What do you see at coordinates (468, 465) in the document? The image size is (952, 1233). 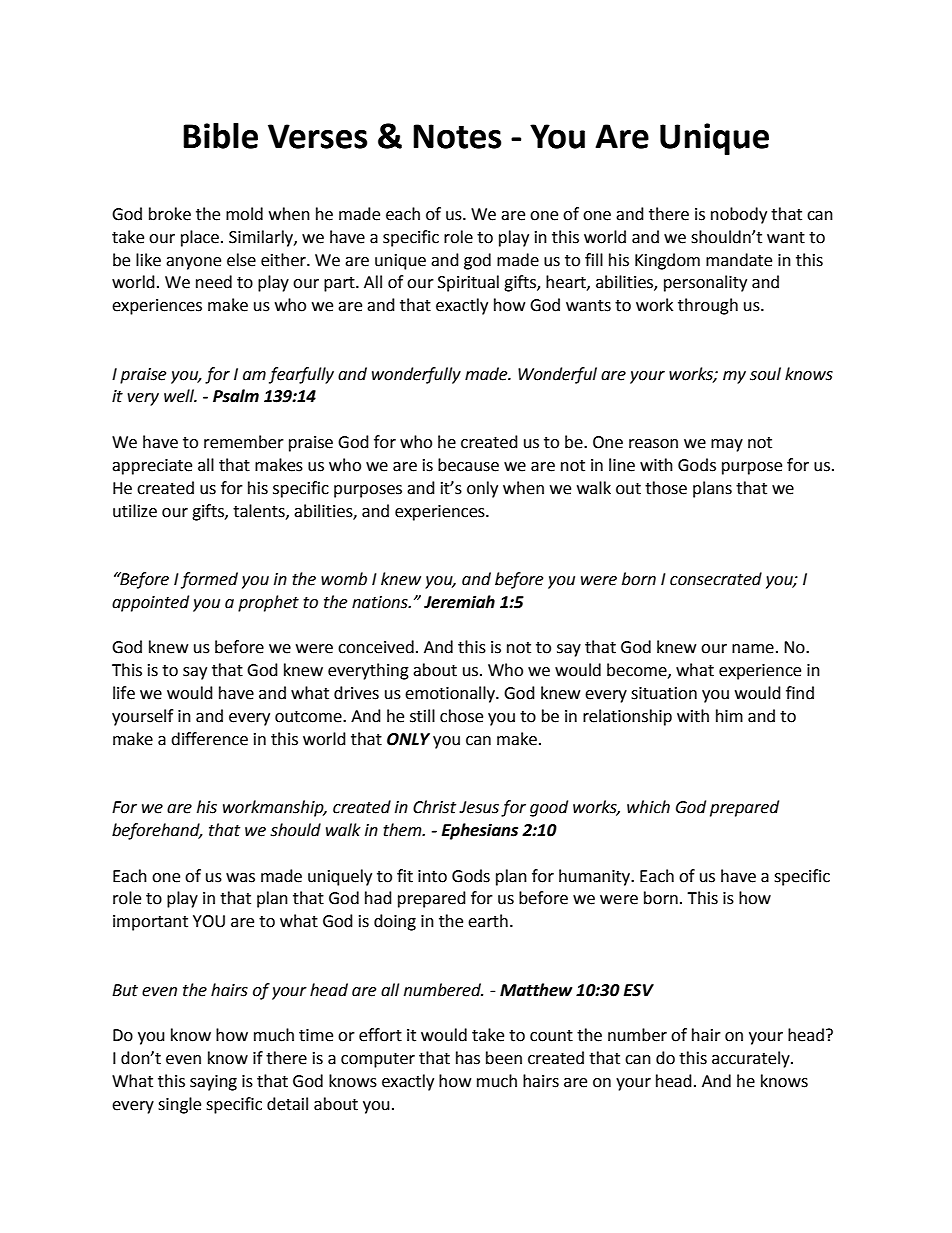 I see `because` at bounding box center [468, 465].
